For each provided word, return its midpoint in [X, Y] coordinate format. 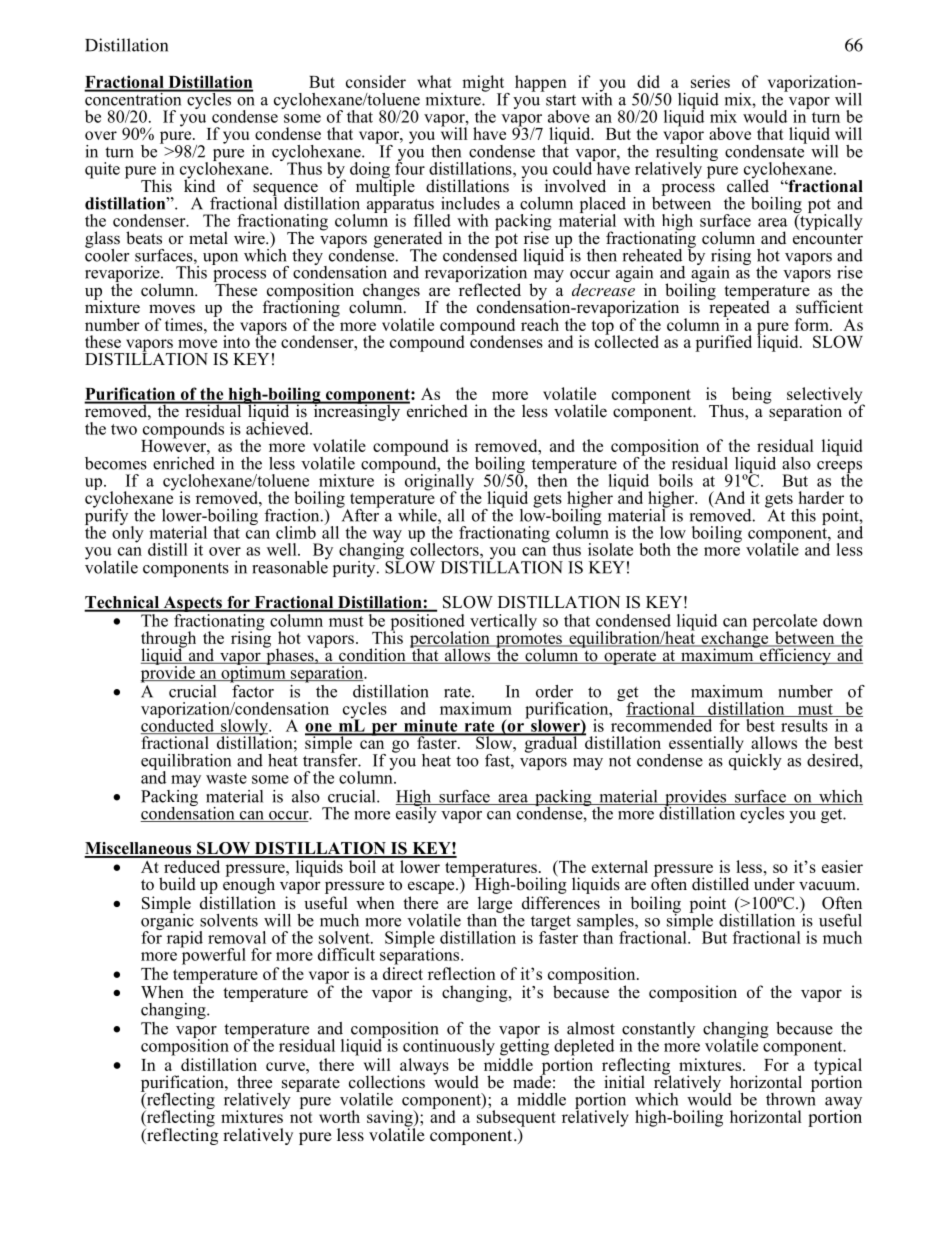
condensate [766, 150]
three [254, 1082]
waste [226, 778]
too [467, 761]
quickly [755, 760]
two [124, 429]
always [423, 1067]
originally [439, 483]
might [484, 84]
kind [199, 185]
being [752, 395]
